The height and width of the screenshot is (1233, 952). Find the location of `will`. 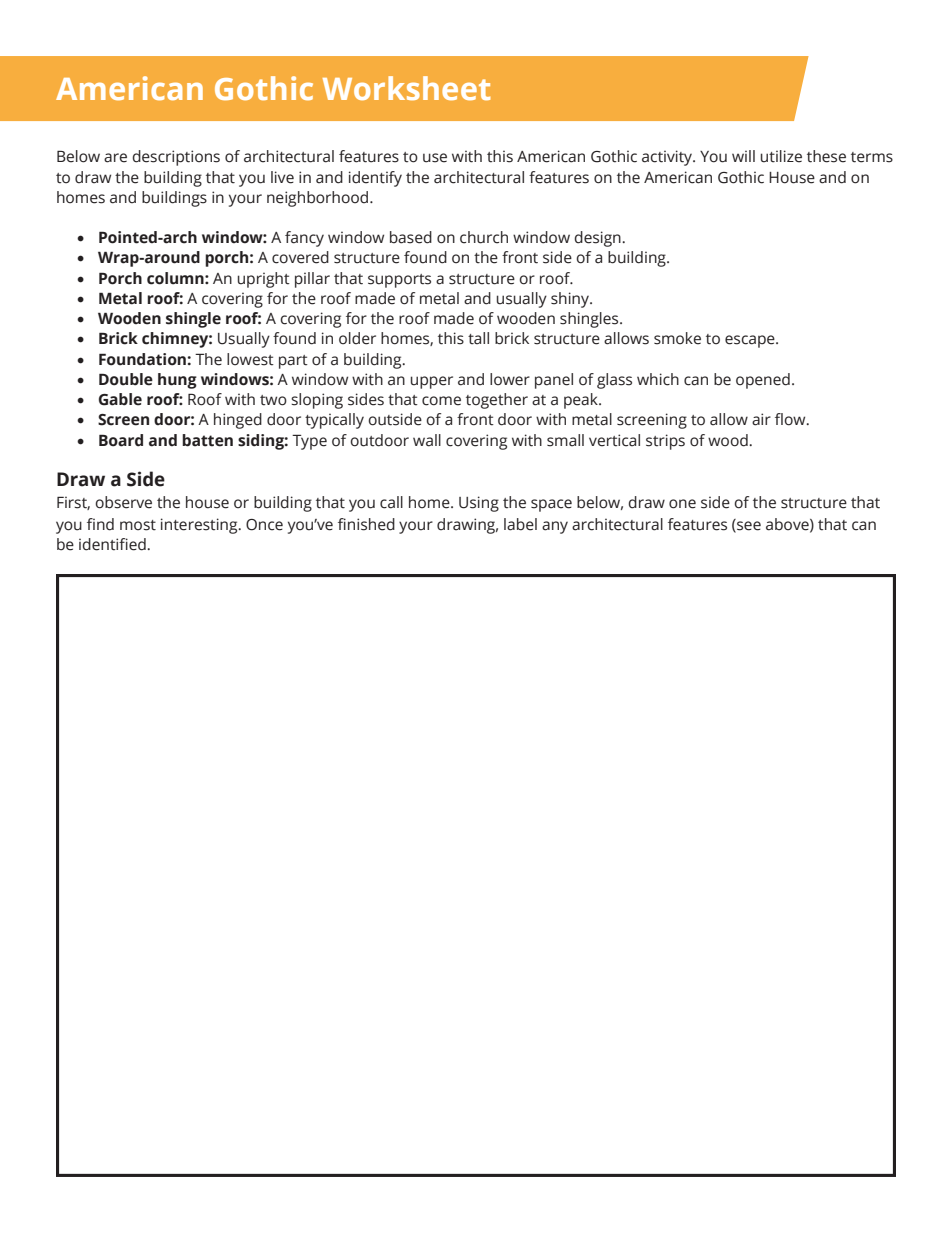

will is located at coordinates (743, 156).
